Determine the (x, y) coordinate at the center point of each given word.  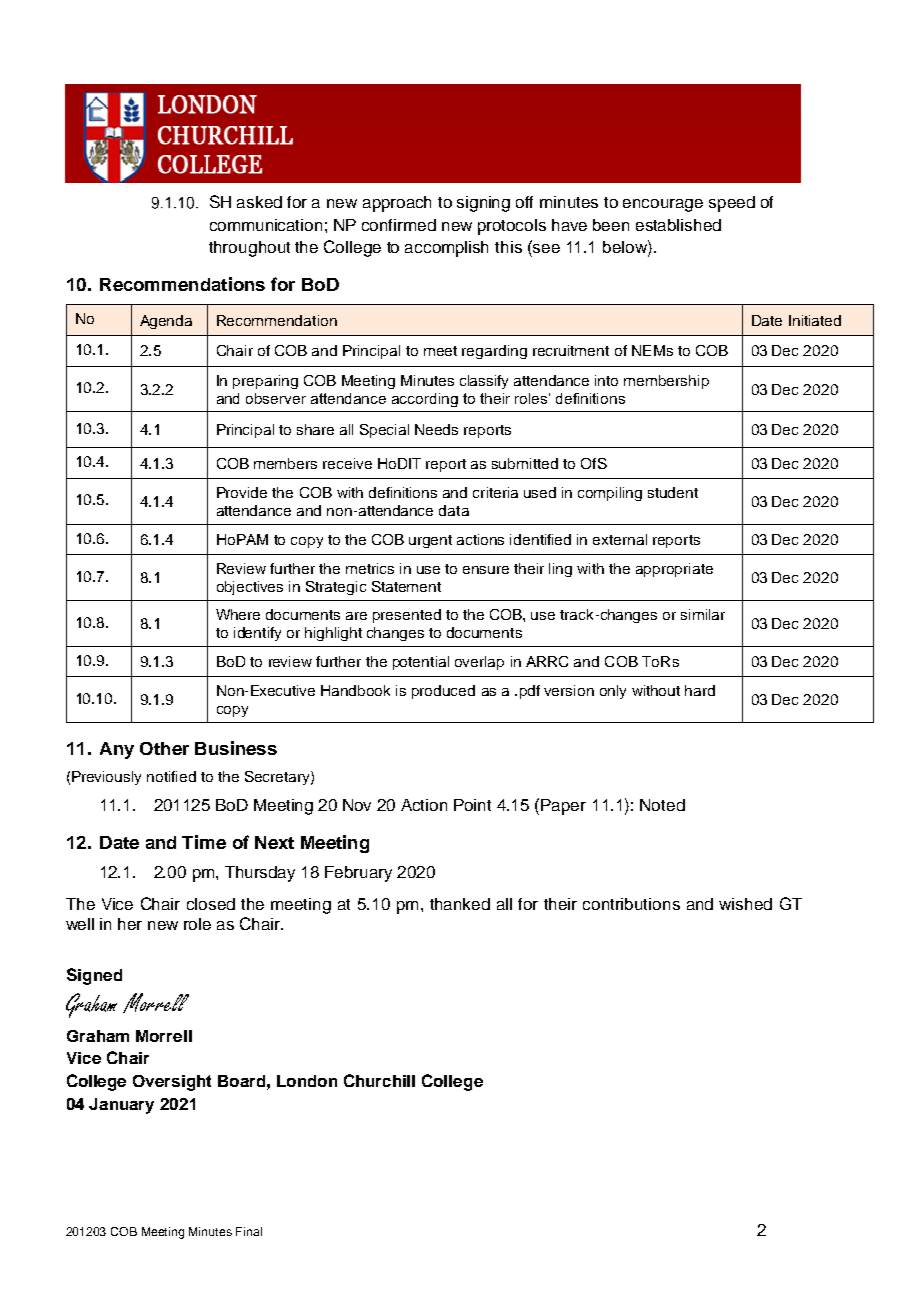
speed (732, 204)
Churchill (379, 1080)
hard (700, 690)
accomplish (446, 249)
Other (164, 748)
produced (443, 692)
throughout (249, 249)
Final (249, 1231)
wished (745, 904)
